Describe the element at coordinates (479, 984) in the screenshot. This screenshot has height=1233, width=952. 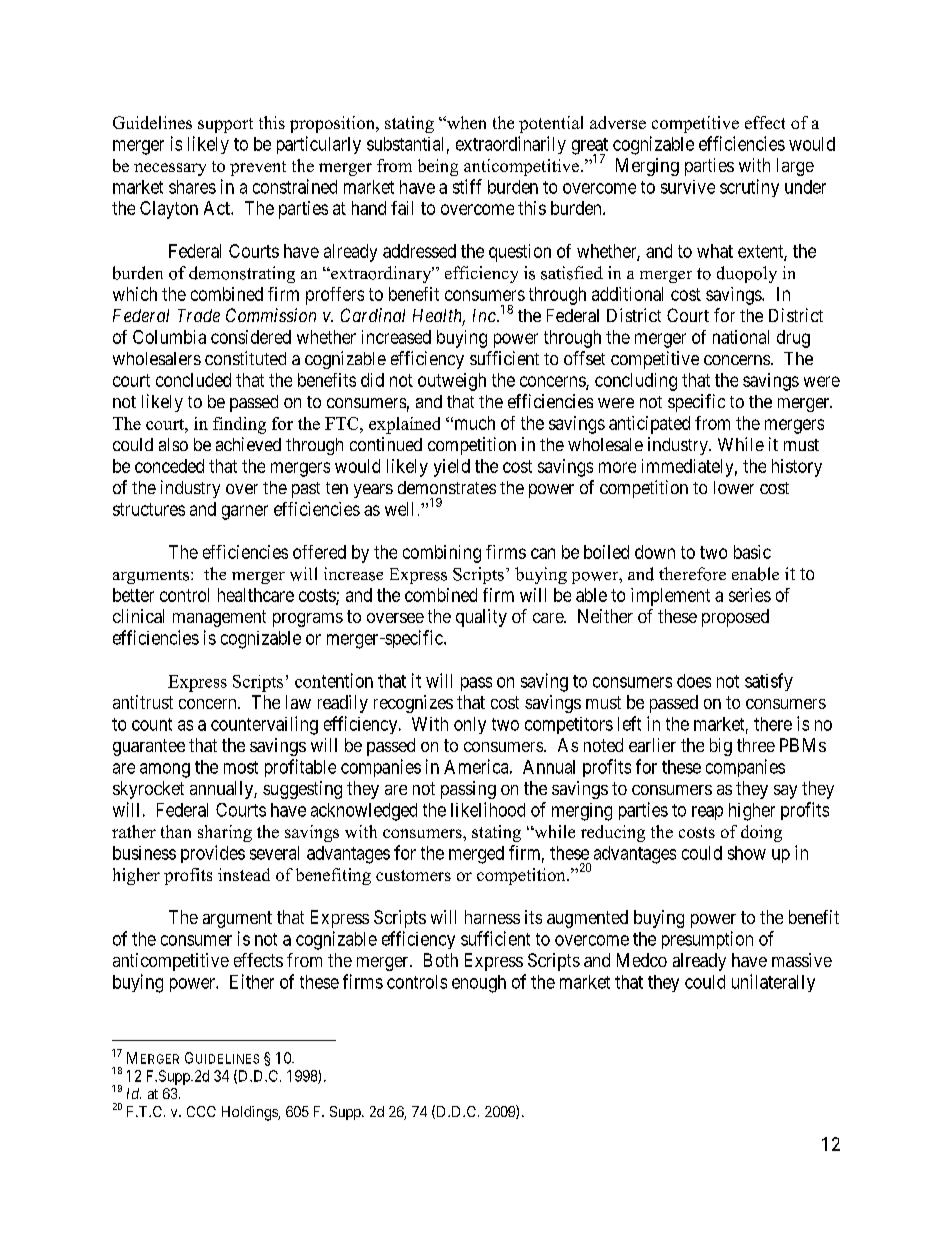
I see `enough` at that location.
